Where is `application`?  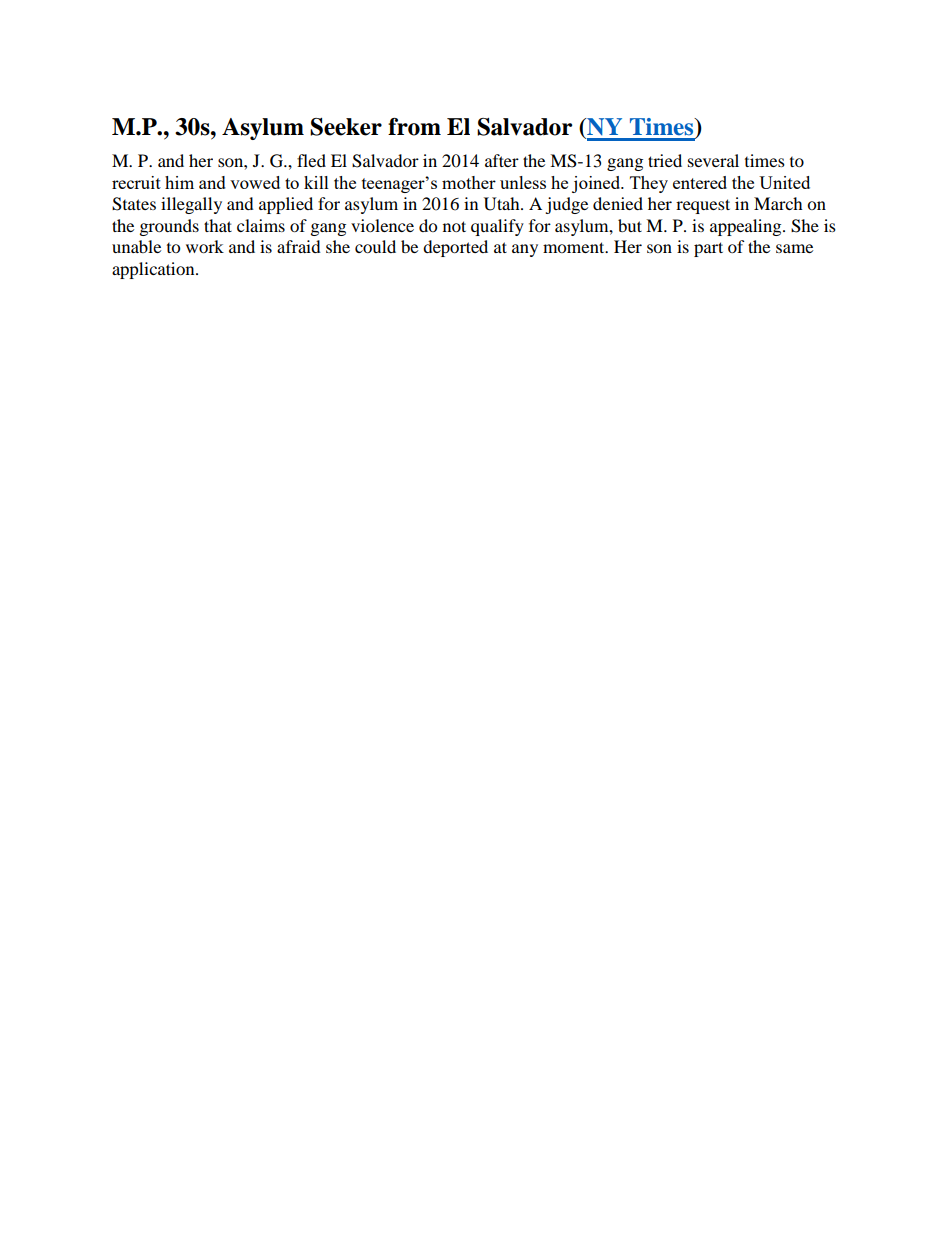
application is located at coordinates (154, 270).
